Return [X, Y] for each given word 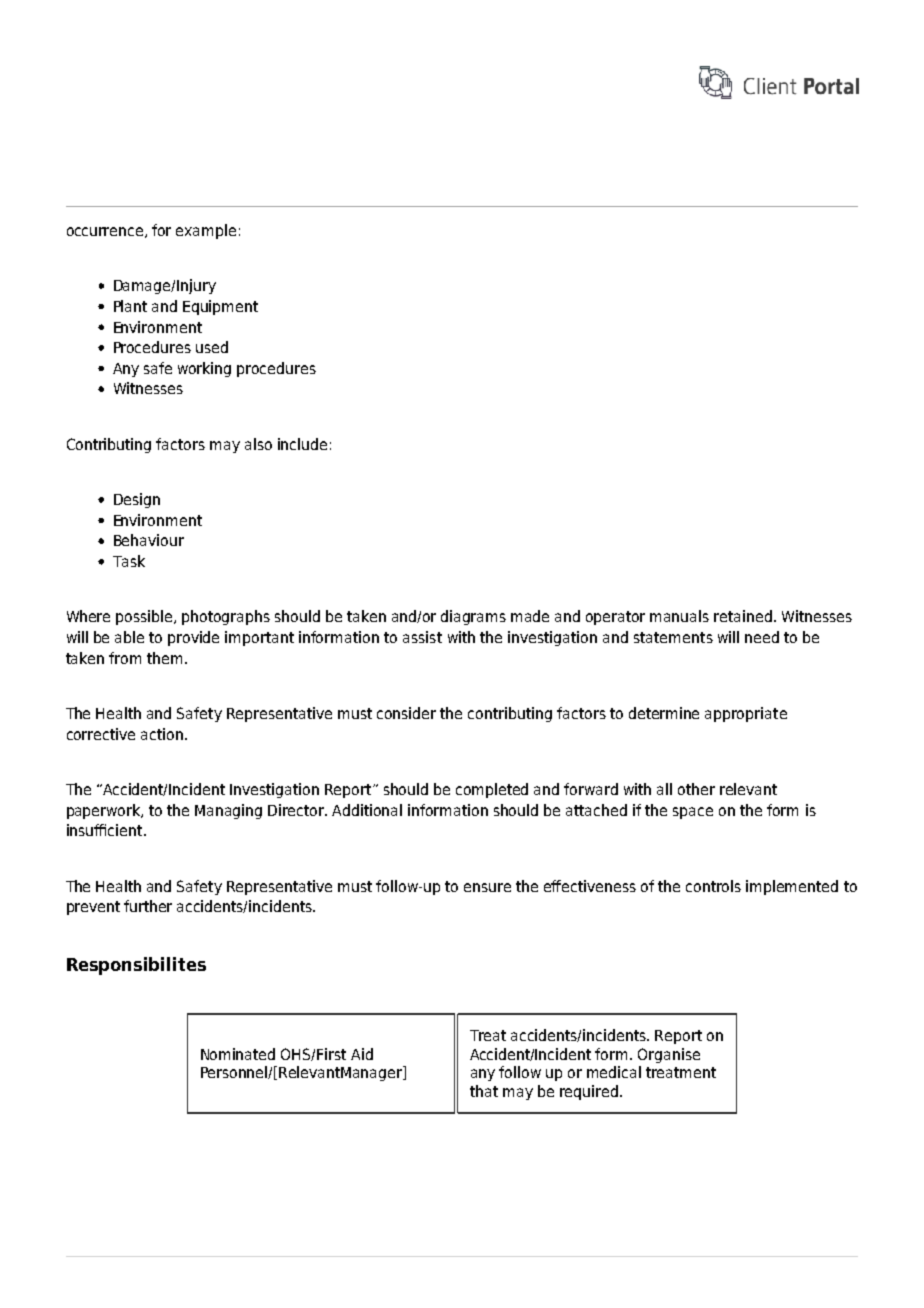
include [302, 444]
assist [422, 637]
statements [673, 637]
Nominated [238, 1054]
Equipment [220, 307]
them [164, 658]
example [206, 231]
